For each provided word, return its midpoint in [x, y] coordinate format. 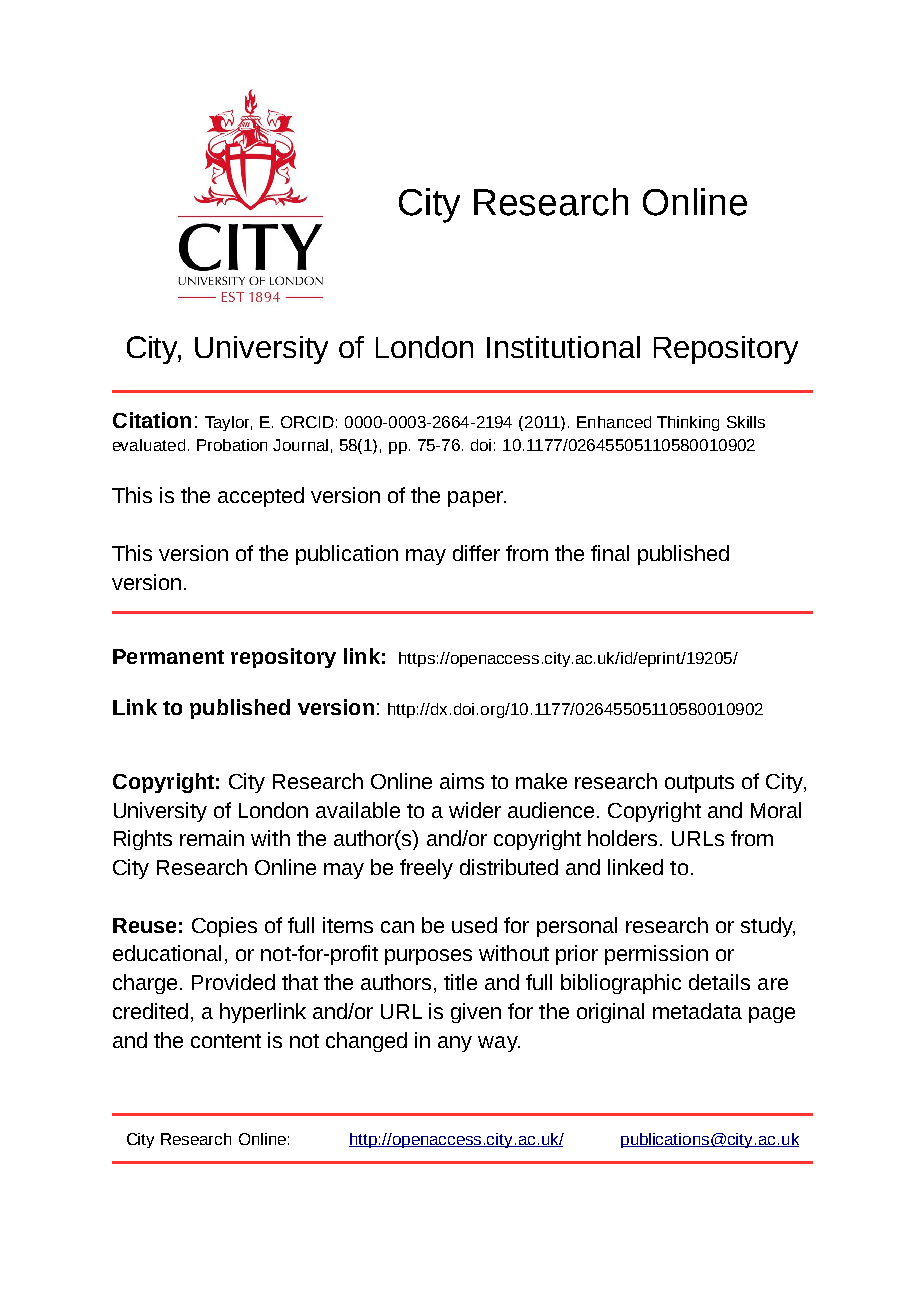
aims [462, 781]
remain [212, 838]
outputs [699, 784]
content [226, 1041]
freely [426, 869]
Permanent [168, 656]
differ [476, 553]
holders [622, 838]
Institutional [563, 347]
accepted [261, 497]
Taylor [228, 423]
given [476, 1013]
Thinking [688, 423]
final [610, 553]
